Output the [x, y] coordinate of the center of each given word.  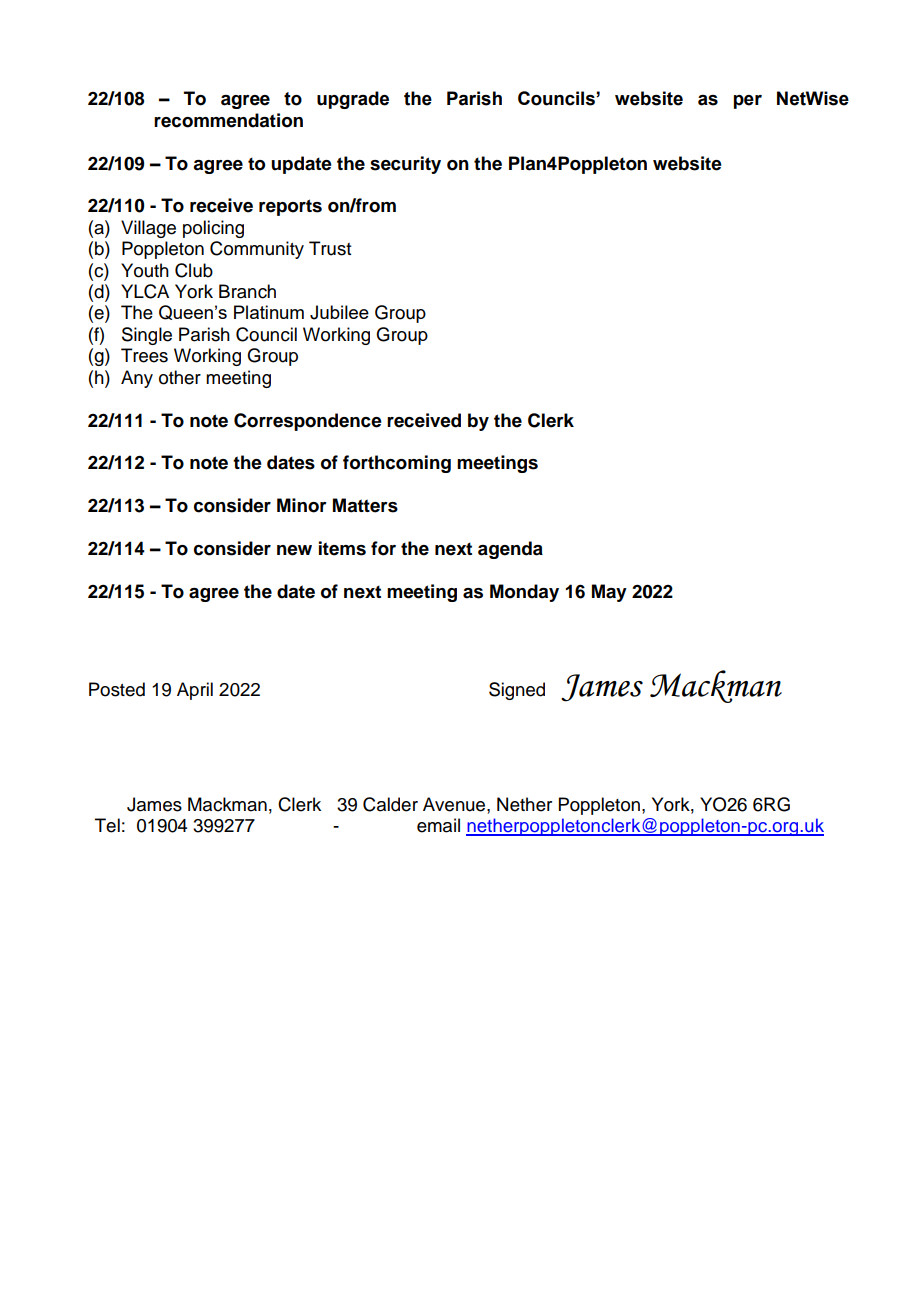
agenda [510, 550]
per [748, 102]
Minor [302, 505]
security [405, 165]
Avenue [455, 804]
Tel [107, 825]
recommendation [228, 120]
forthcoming [397, 464]
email [438, 825]
